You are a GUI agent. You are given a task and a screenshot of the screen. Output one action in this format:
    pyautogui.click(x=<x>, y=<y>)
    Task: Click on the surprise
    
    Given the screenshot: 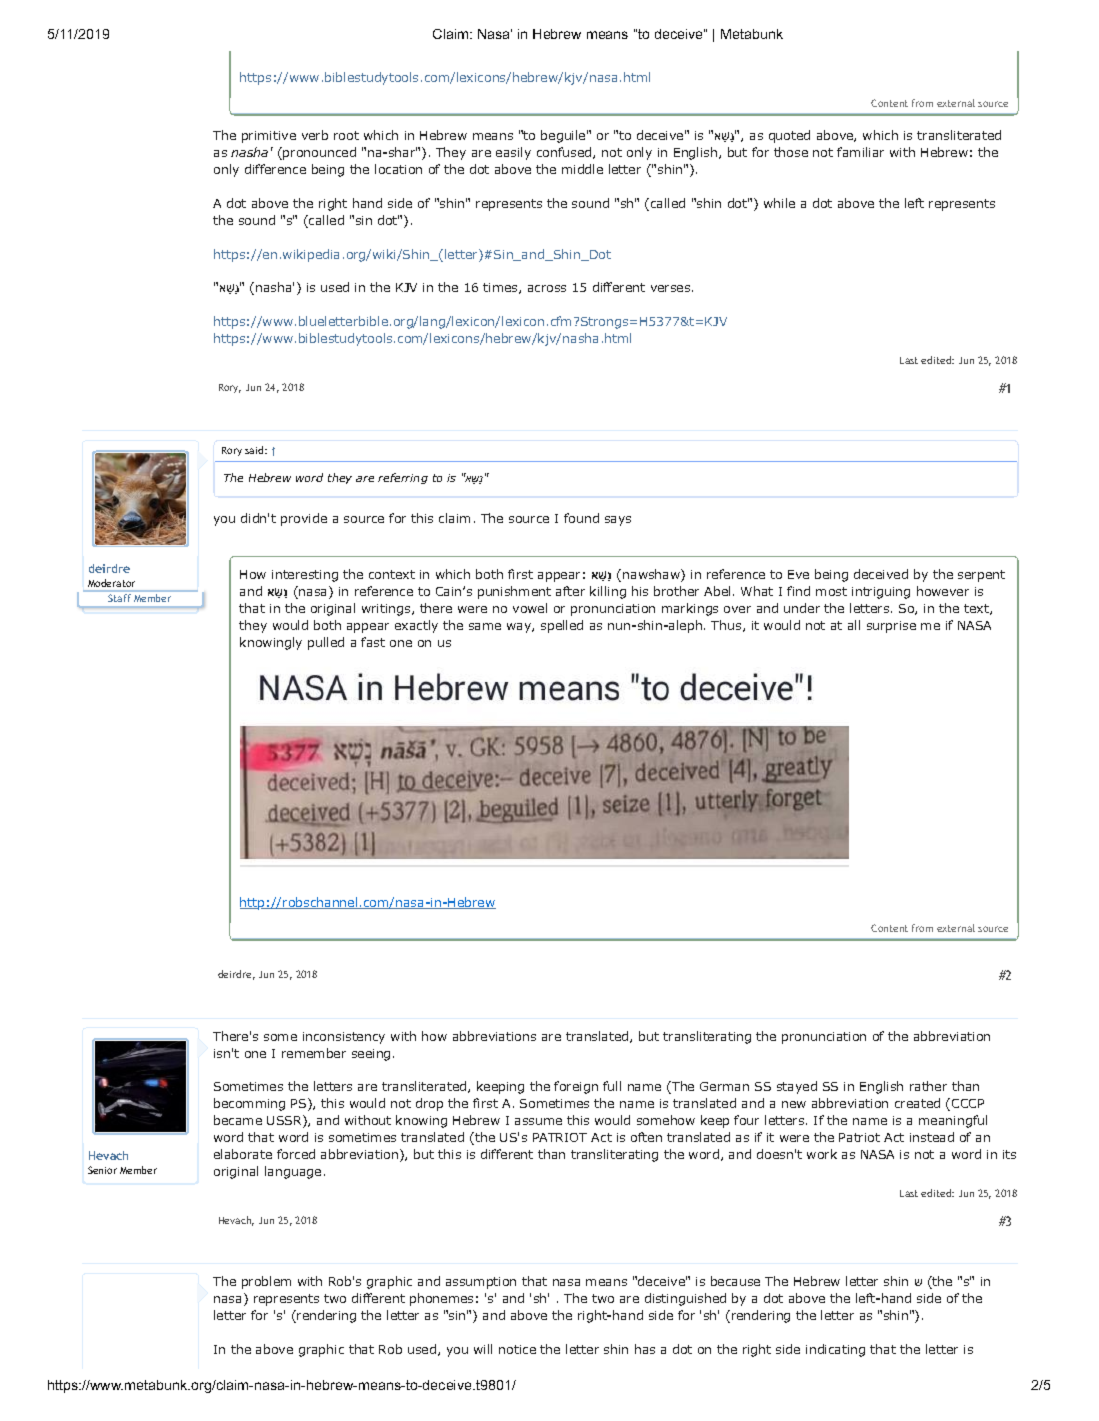 What is the action you would take?
    pyautogui.click(x=891, y=627)
